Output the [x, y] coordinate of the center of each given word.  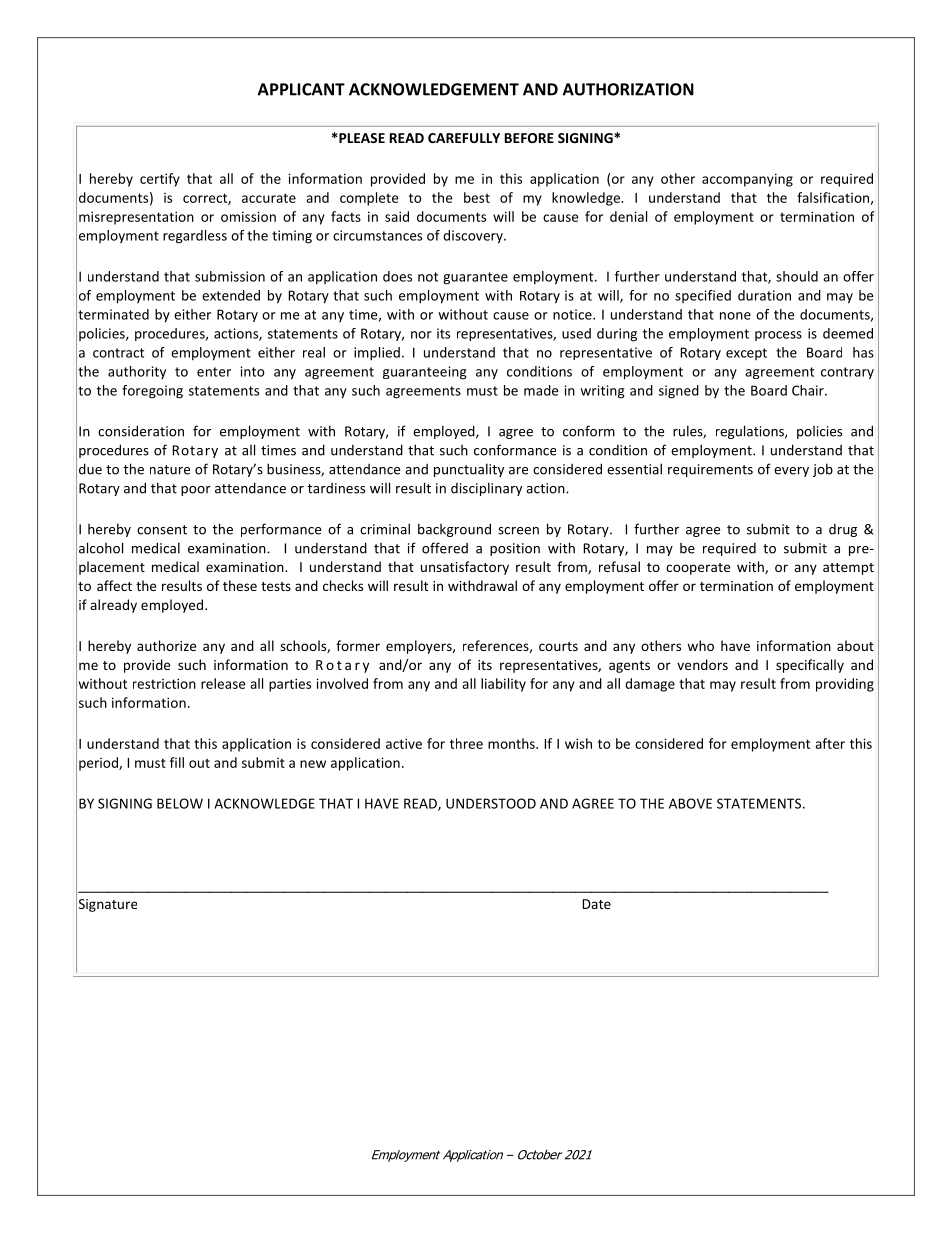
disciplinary [486, 489]
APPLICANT [301, 89]
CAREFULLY [464, 138]
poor [196, 491]
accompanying [747, 180]
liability [503, 685]
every [791, 472]
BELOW [180, 803]
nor [421, 335]
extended [231, 295]
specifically [810, 666]
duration [764, 295]
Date [596, 904]
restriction [164, 683]
